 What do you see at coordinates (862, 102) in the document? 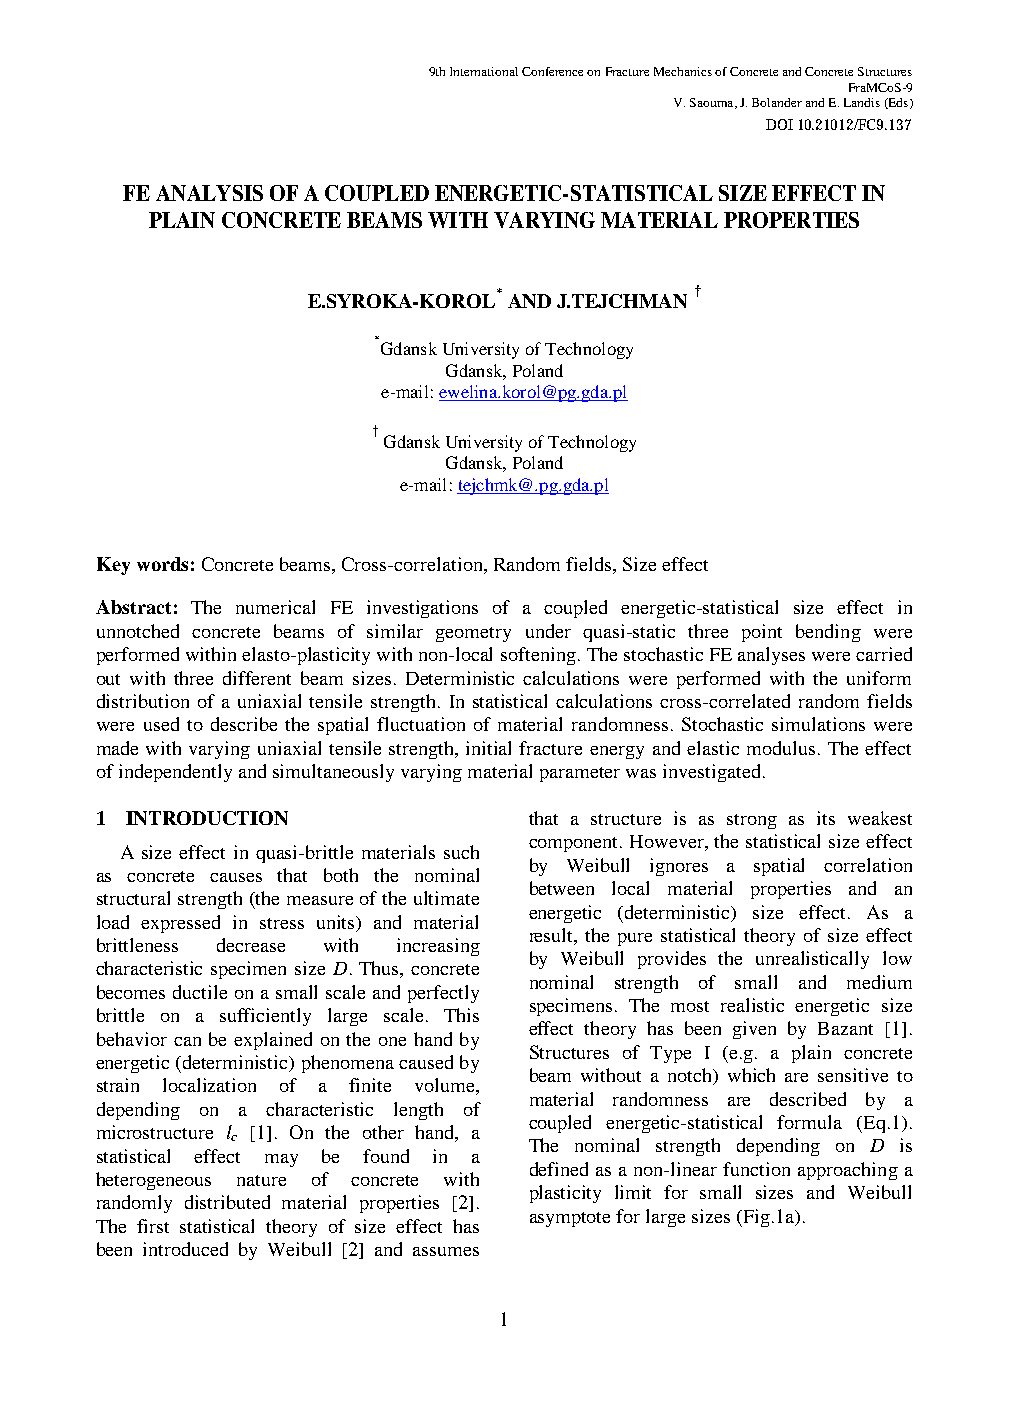
I see `Landis` at bounding box center [862, 102].
